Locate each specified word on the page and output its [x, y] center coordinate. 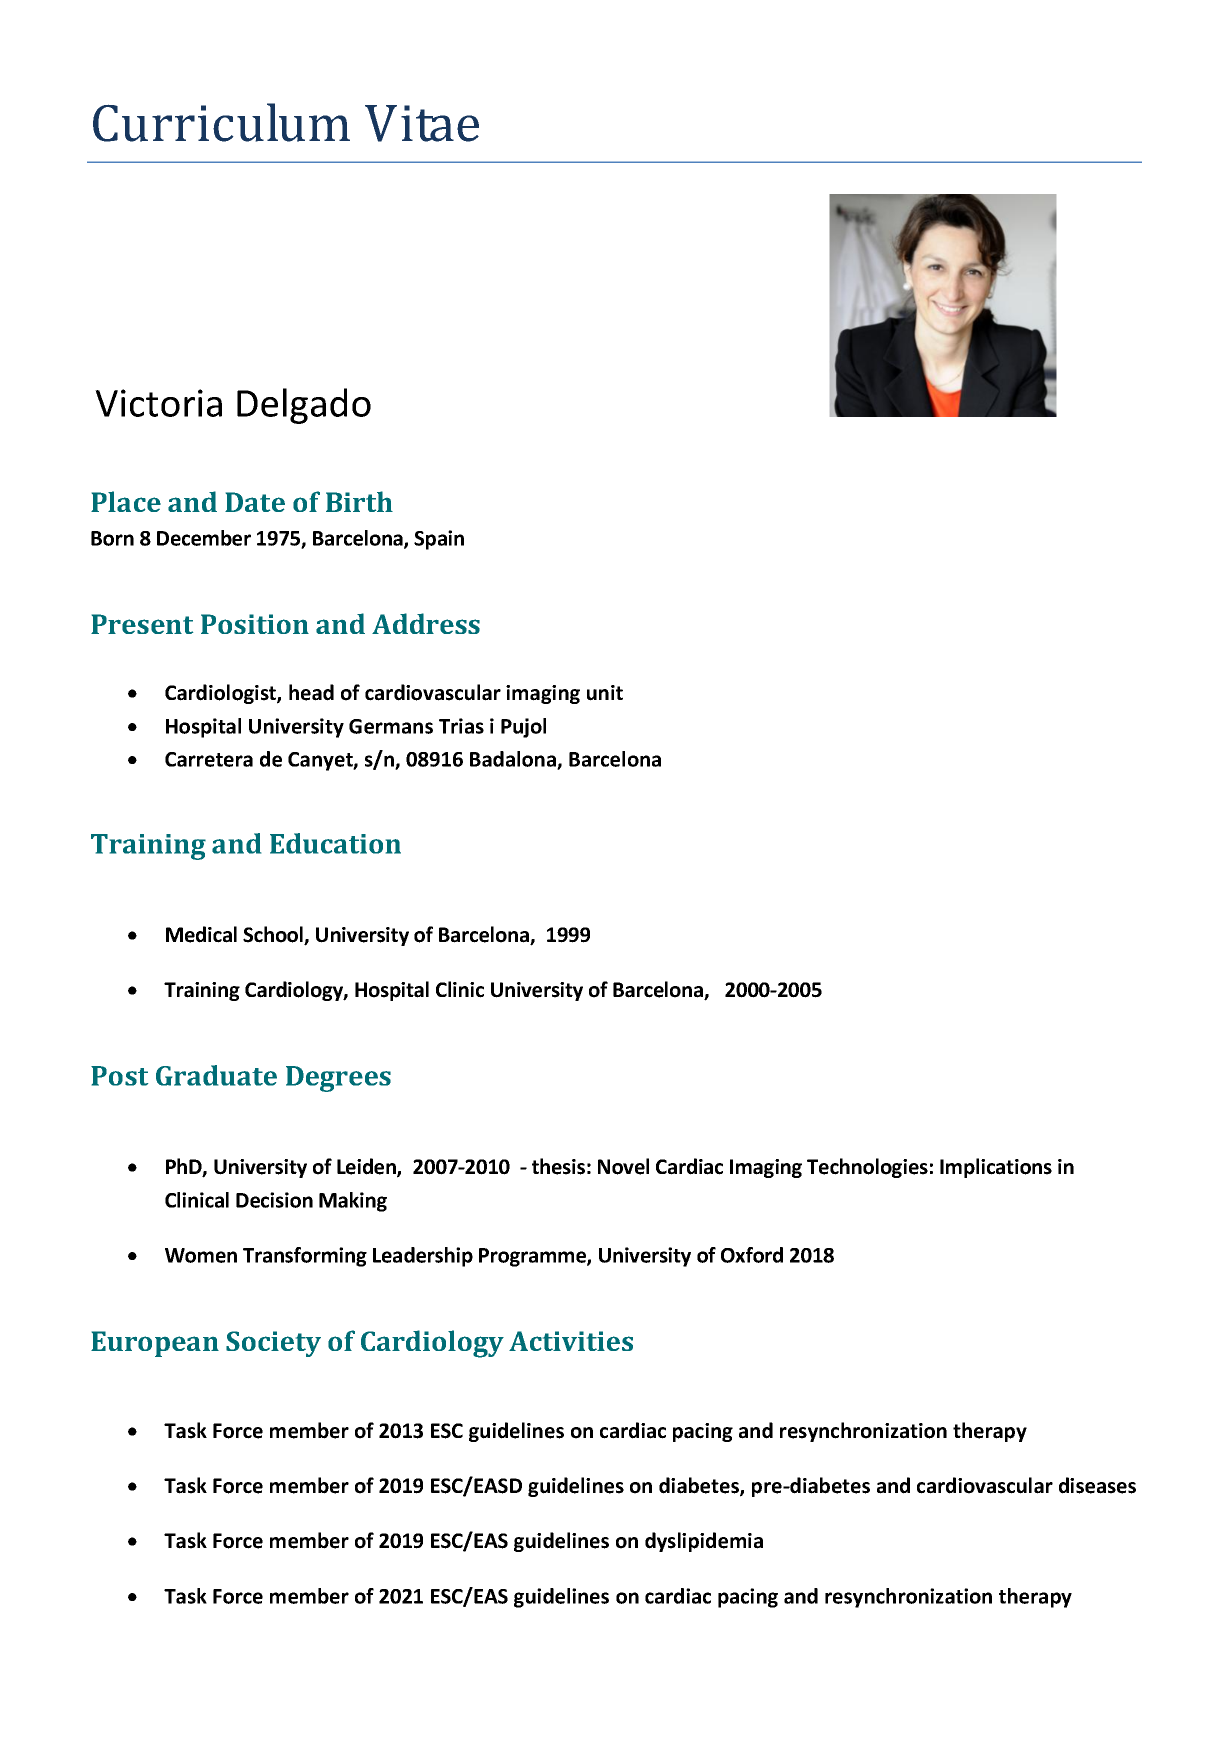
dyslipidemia [704, 1542]
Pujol [523, 728]
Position [255, 624]
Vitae [422, 123]
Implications [996, 1168]
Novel [623, 1166]
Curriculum [221, 122]
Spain [439, 540]
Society [273, 1344]
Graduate [216, 1075]
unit [605, 693]
